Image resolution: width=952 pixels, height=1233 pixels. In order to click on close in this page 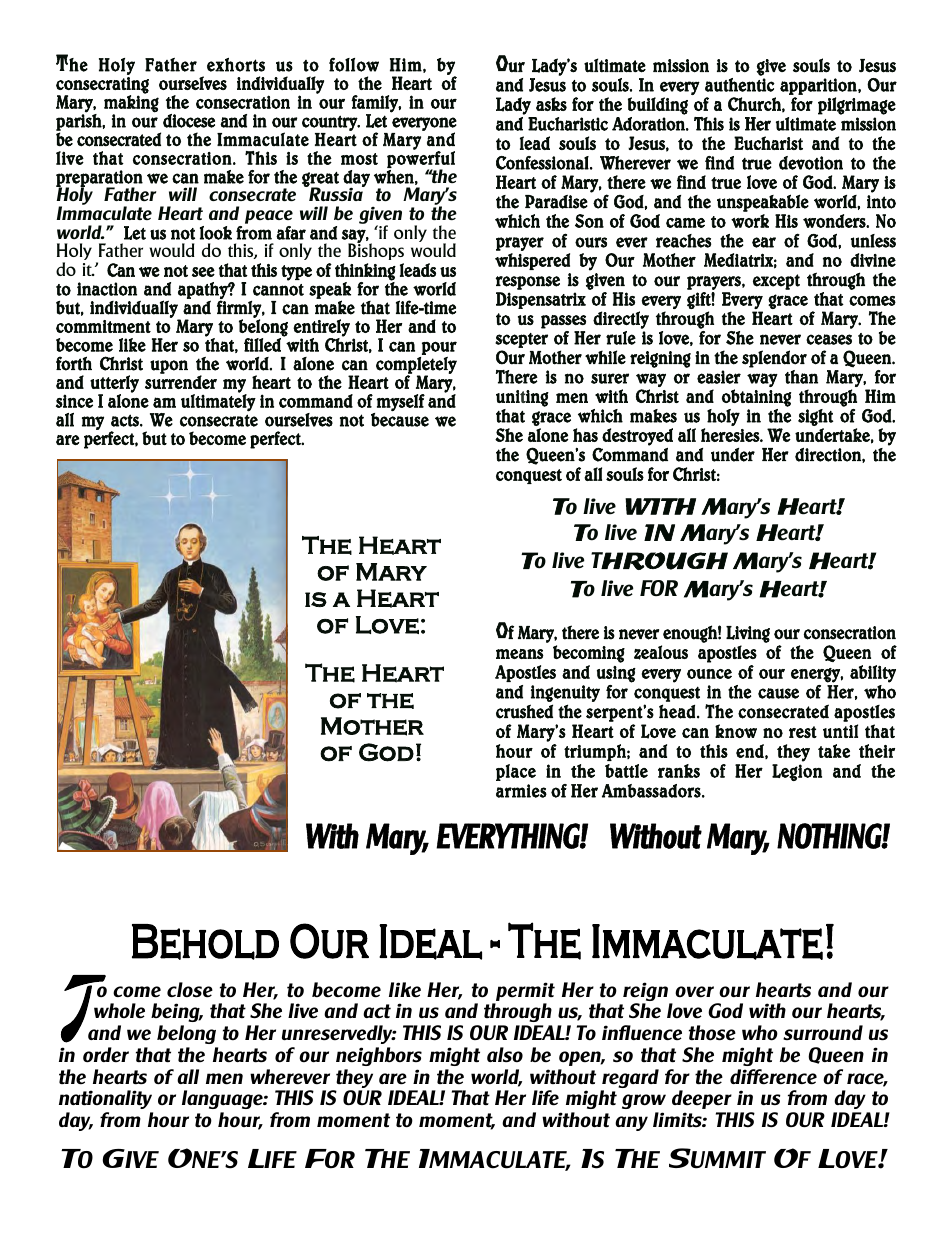, I will do `click(190, 990)`.
